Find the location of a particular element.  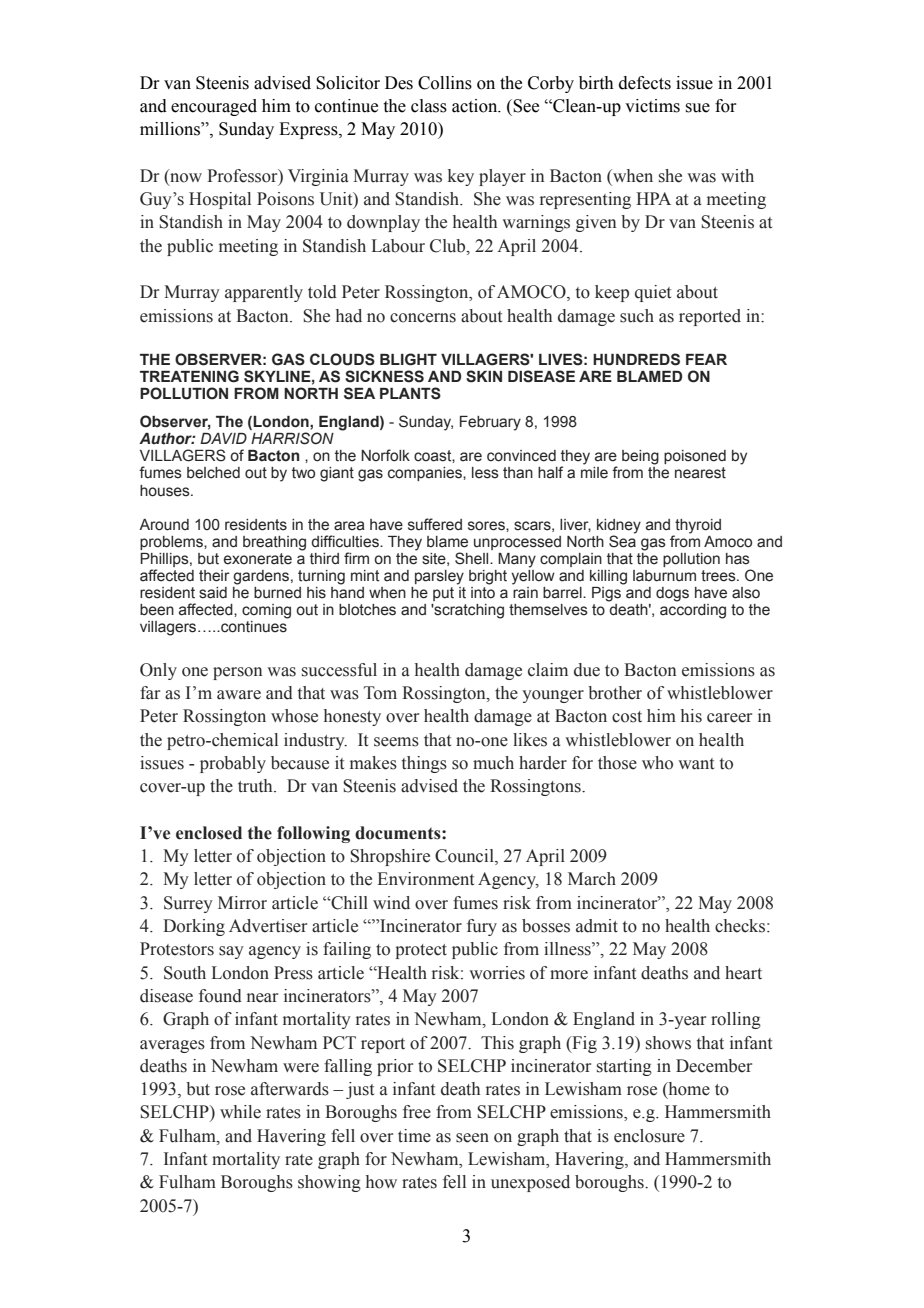

encouraged is located at coordinates (214, 107).
